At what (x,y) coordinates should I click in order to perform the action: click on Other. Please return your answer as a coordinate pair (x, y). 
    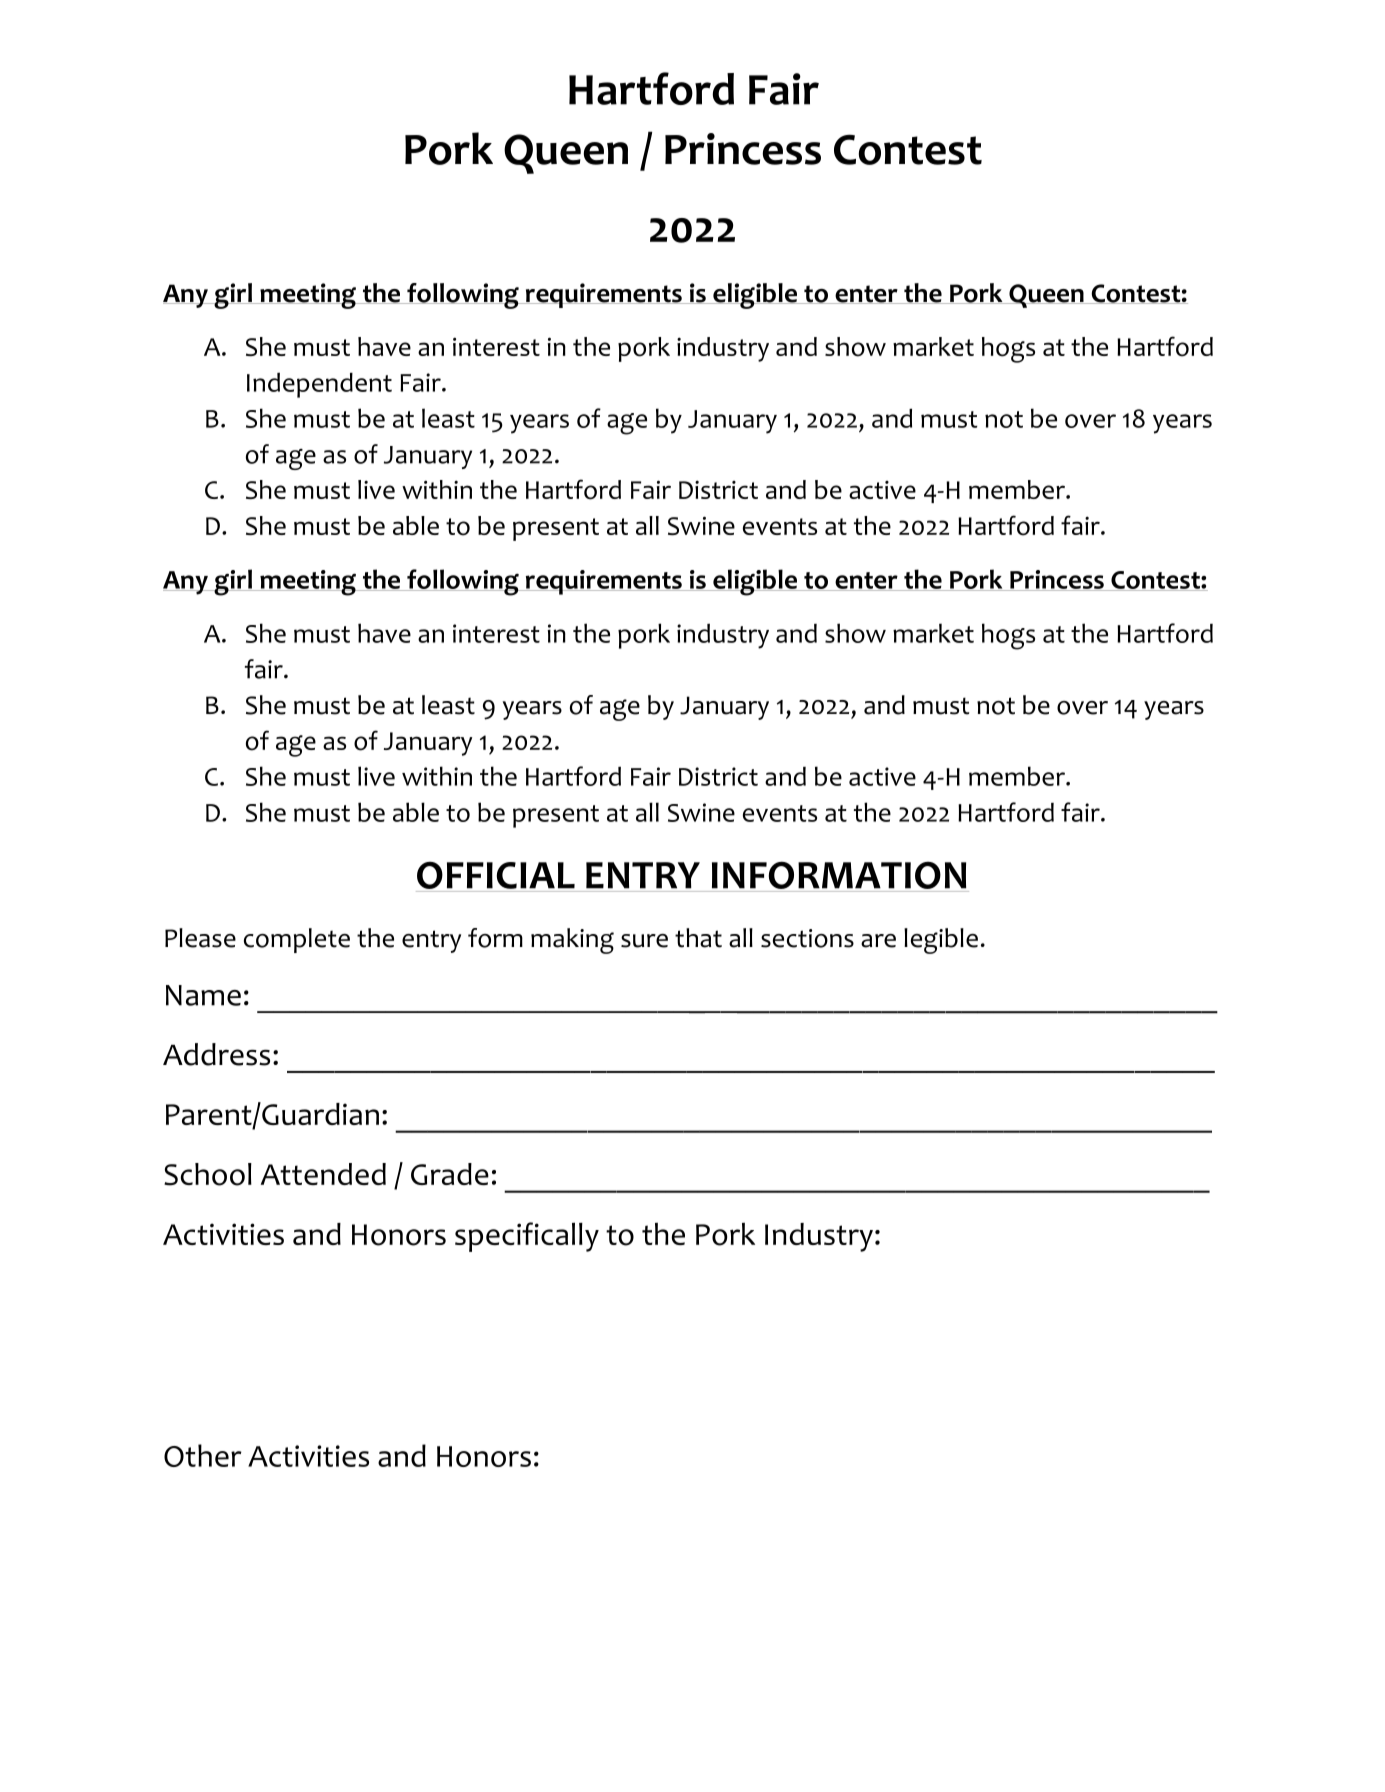
    Looking at the image, I should click on (203, 1455).
